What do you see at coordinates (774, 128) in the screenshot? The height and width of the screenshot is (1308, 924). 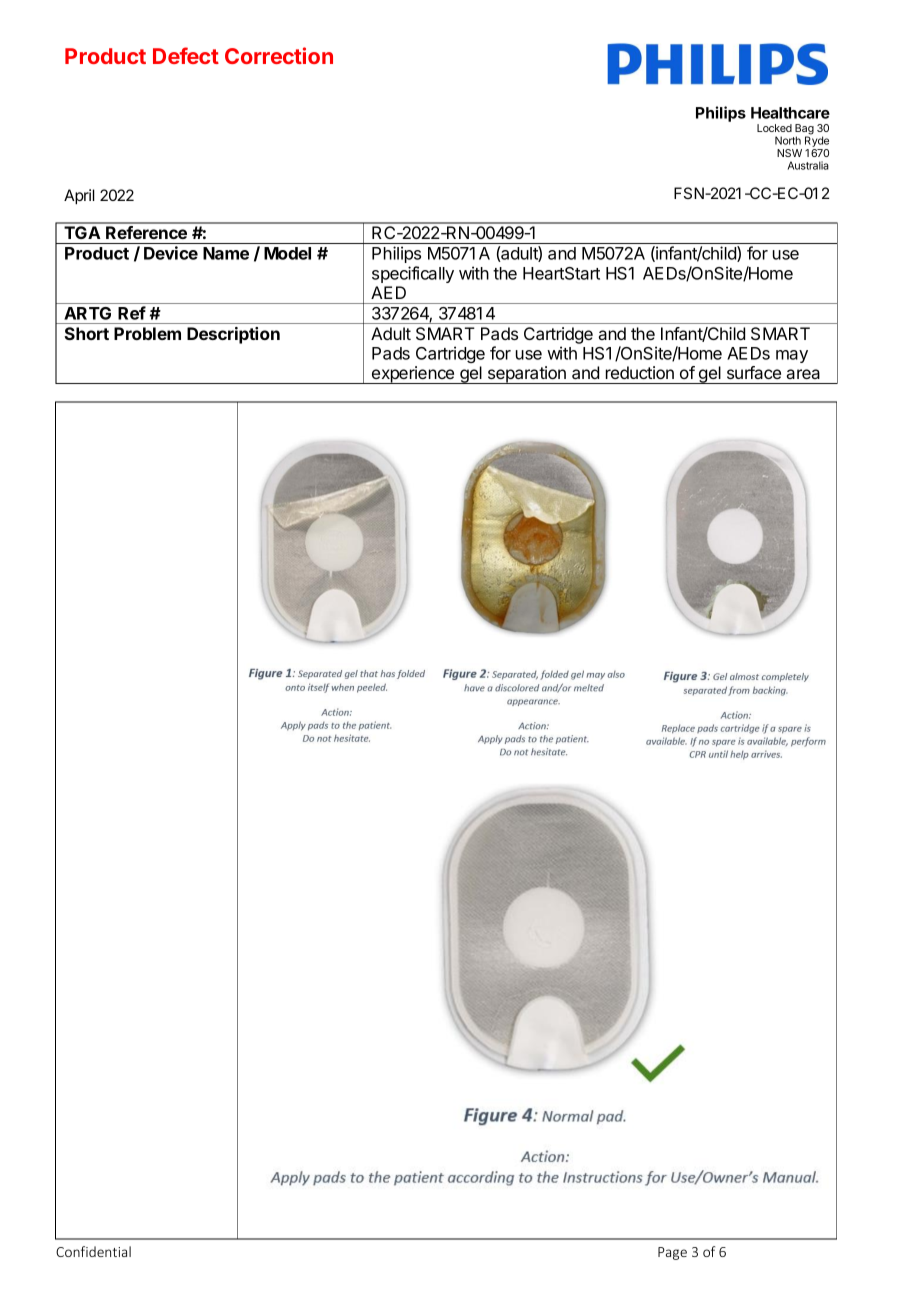 I see `Locked` at bounding box center [774, 128].
